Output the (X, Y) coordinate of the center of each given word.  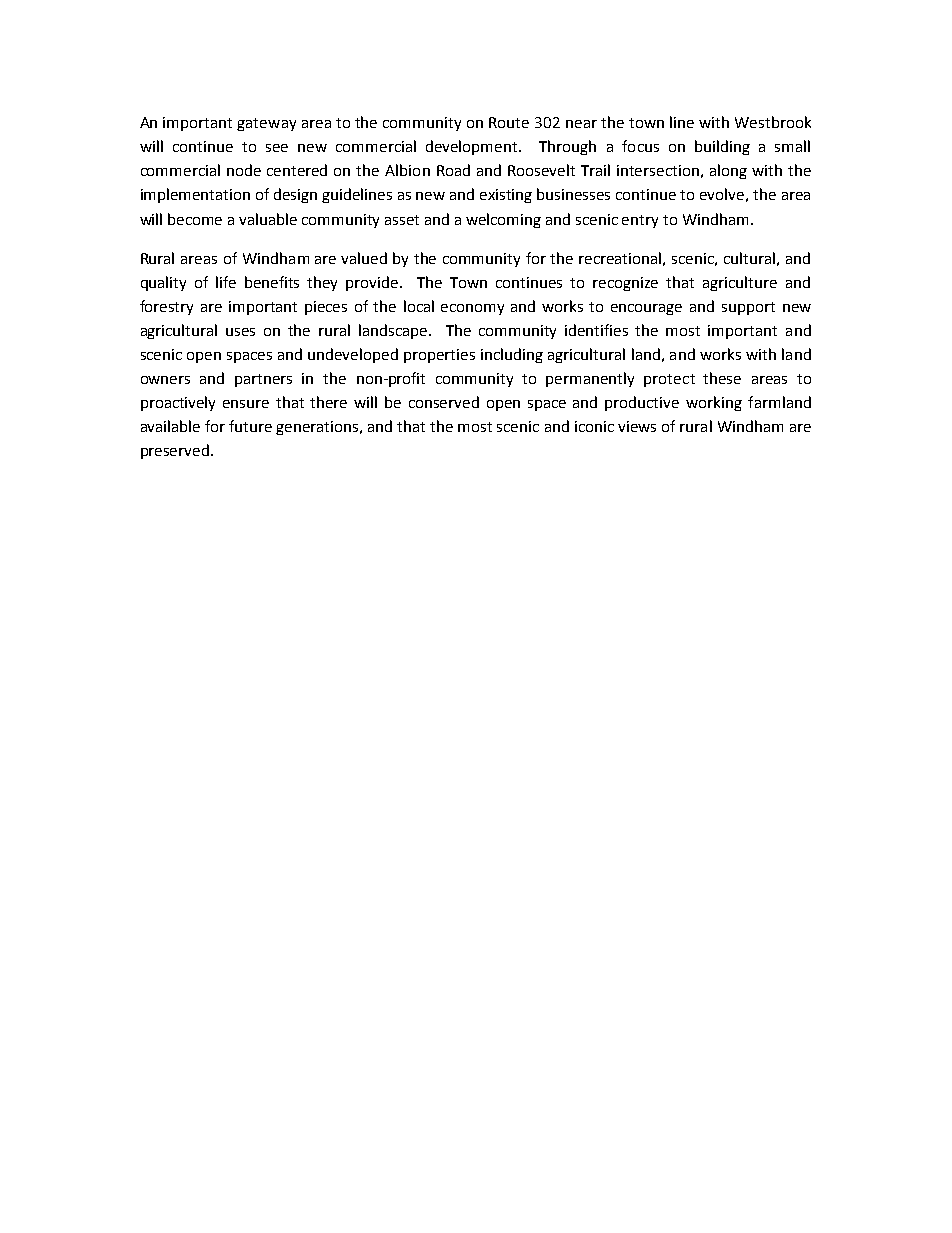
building (722, 147)
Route (509, 122)
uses (240, 332)
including (512, 355)
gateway (266, 124)
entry (640, 221)
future (250, 426)
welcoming (503, 220)
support (748, 308)
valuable (268, 219)
